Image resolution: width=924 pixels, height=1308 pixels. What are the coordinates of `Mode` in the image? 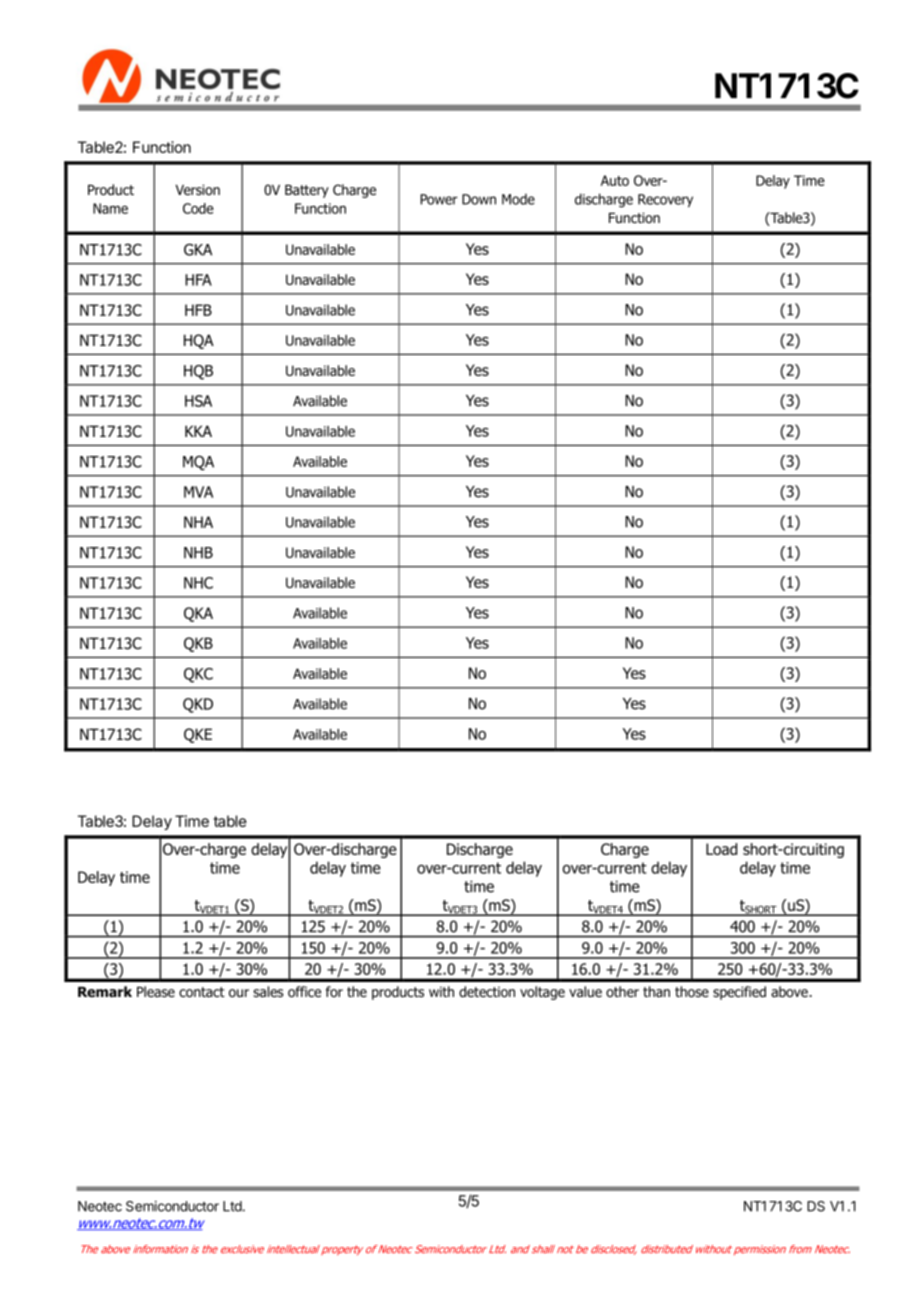 It's located at (518, 199).
